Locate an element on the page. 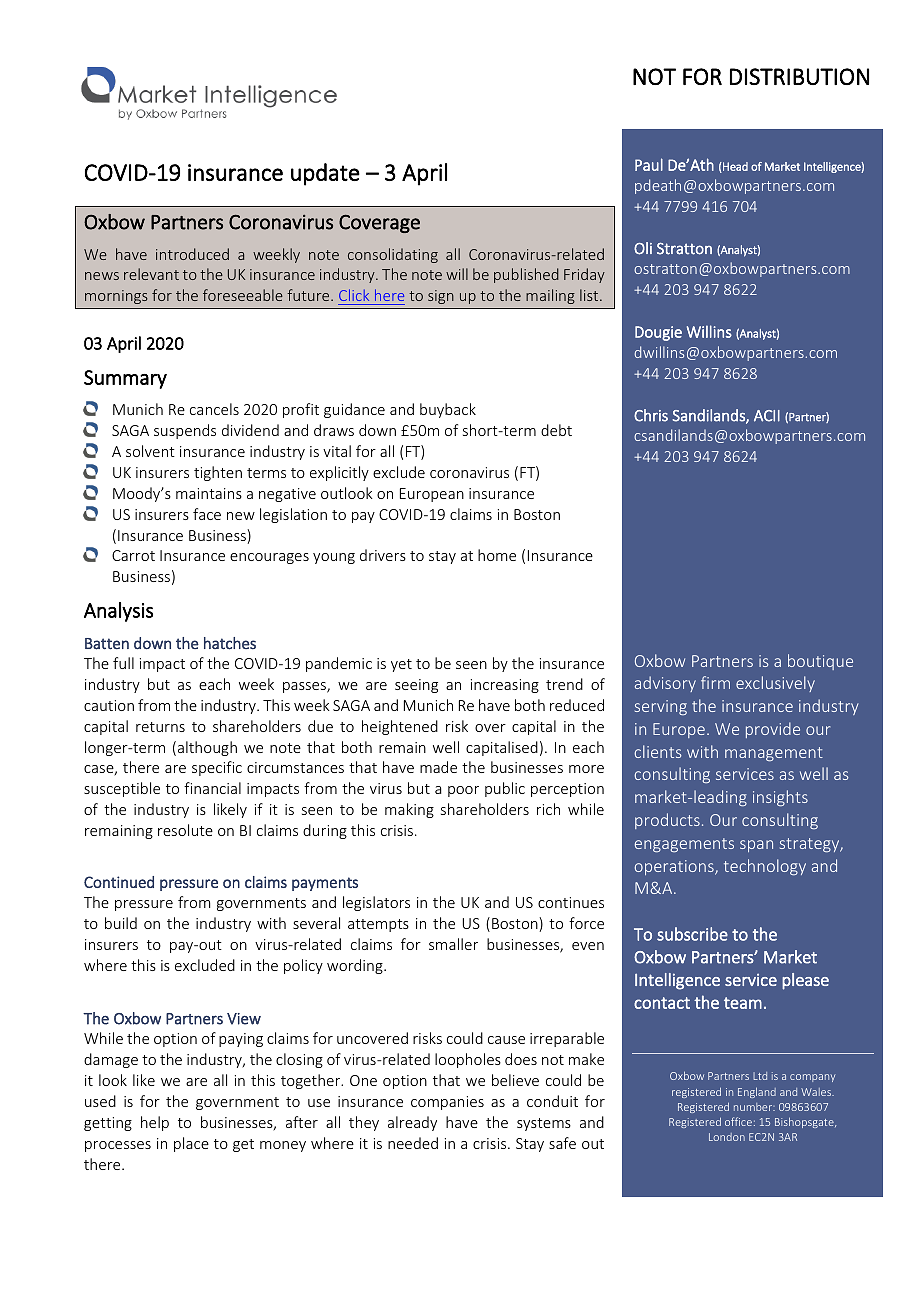 The image size is (924, 1308). suspends is located at coordinates (185, 431).
